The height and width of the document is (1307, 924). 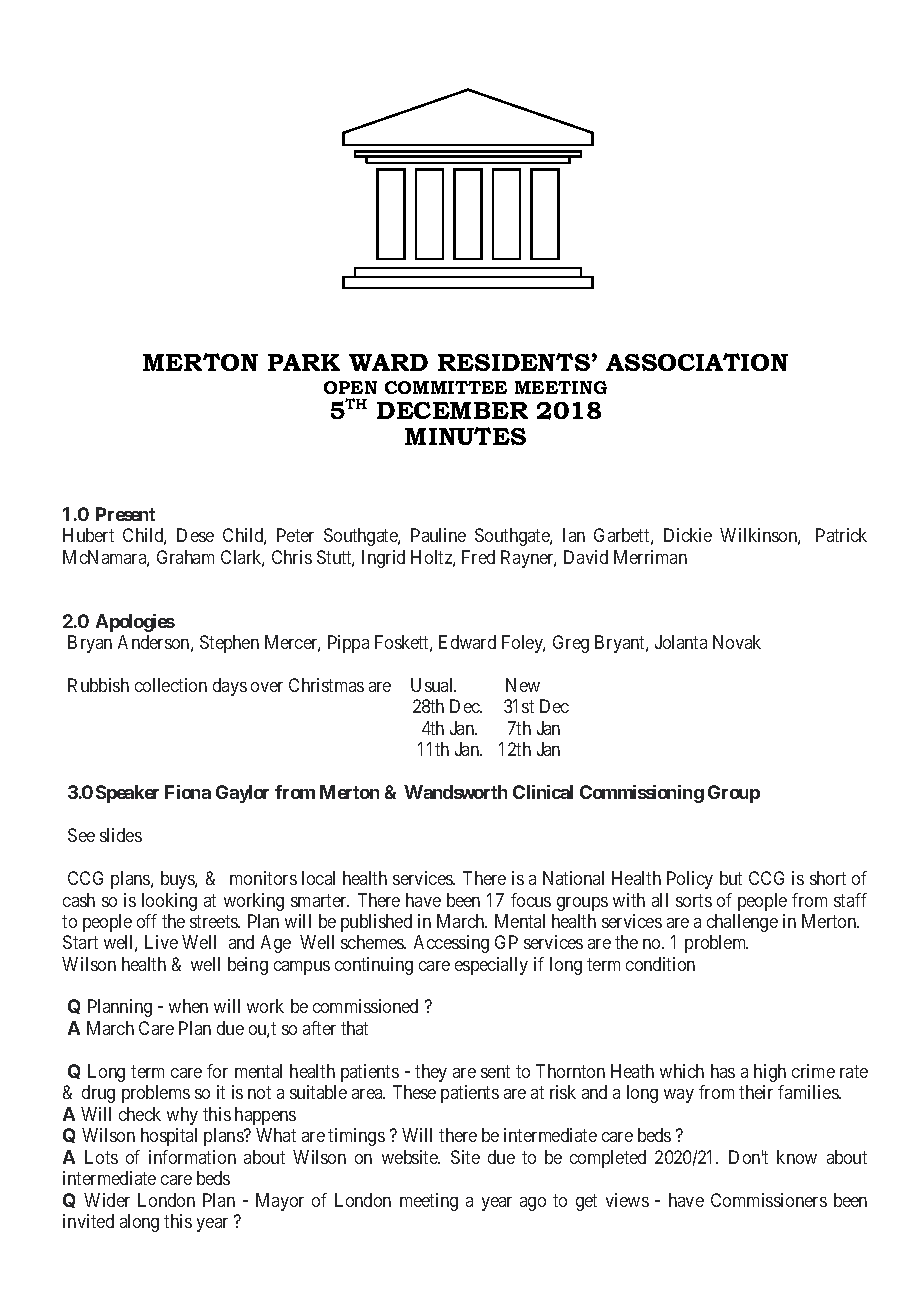 I want to click on Wider, so click(x=107, y=1200).
